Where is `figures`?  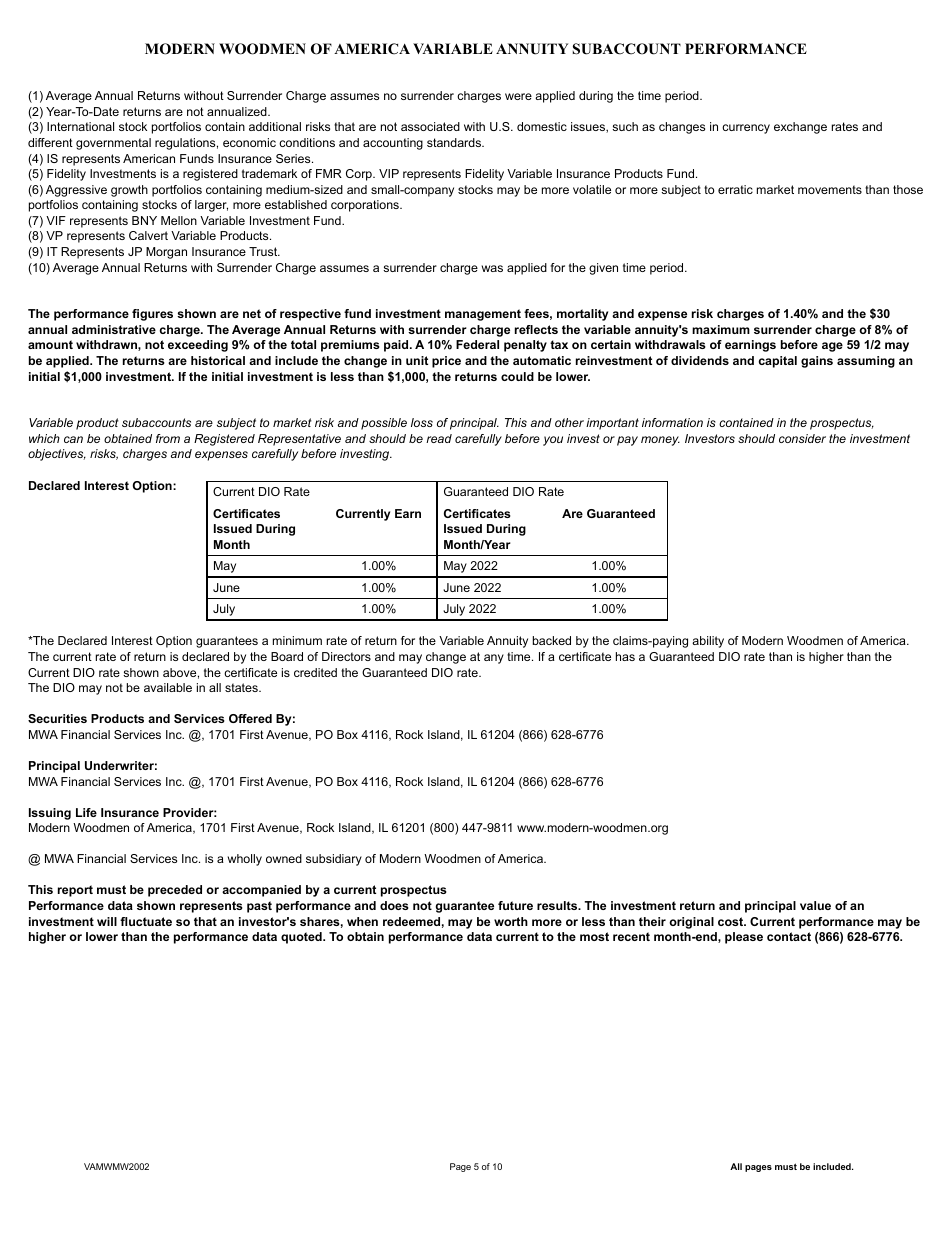 figures is located at coordinates (152, 315).
